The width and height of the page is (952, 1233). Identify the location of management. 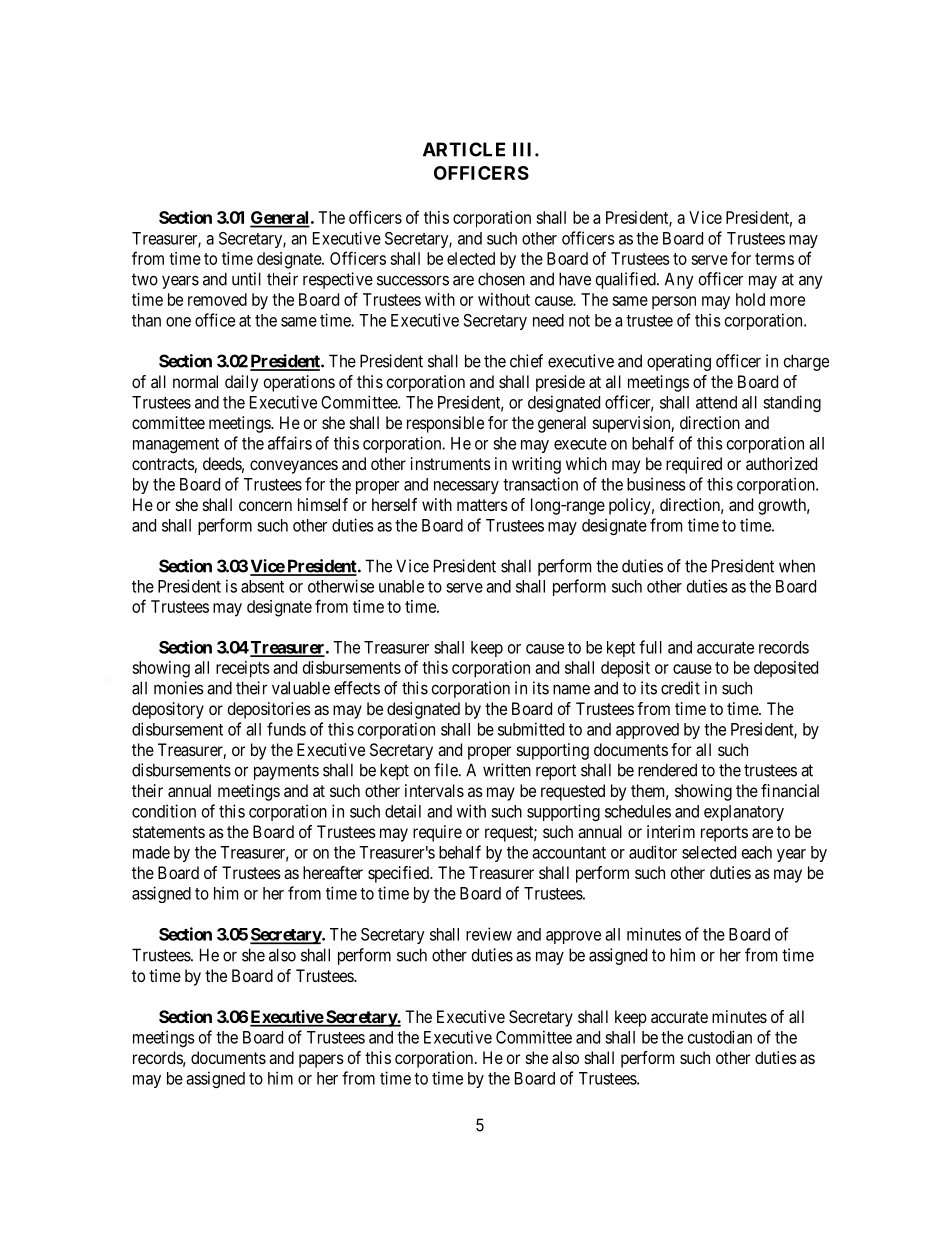
(176, 445).
